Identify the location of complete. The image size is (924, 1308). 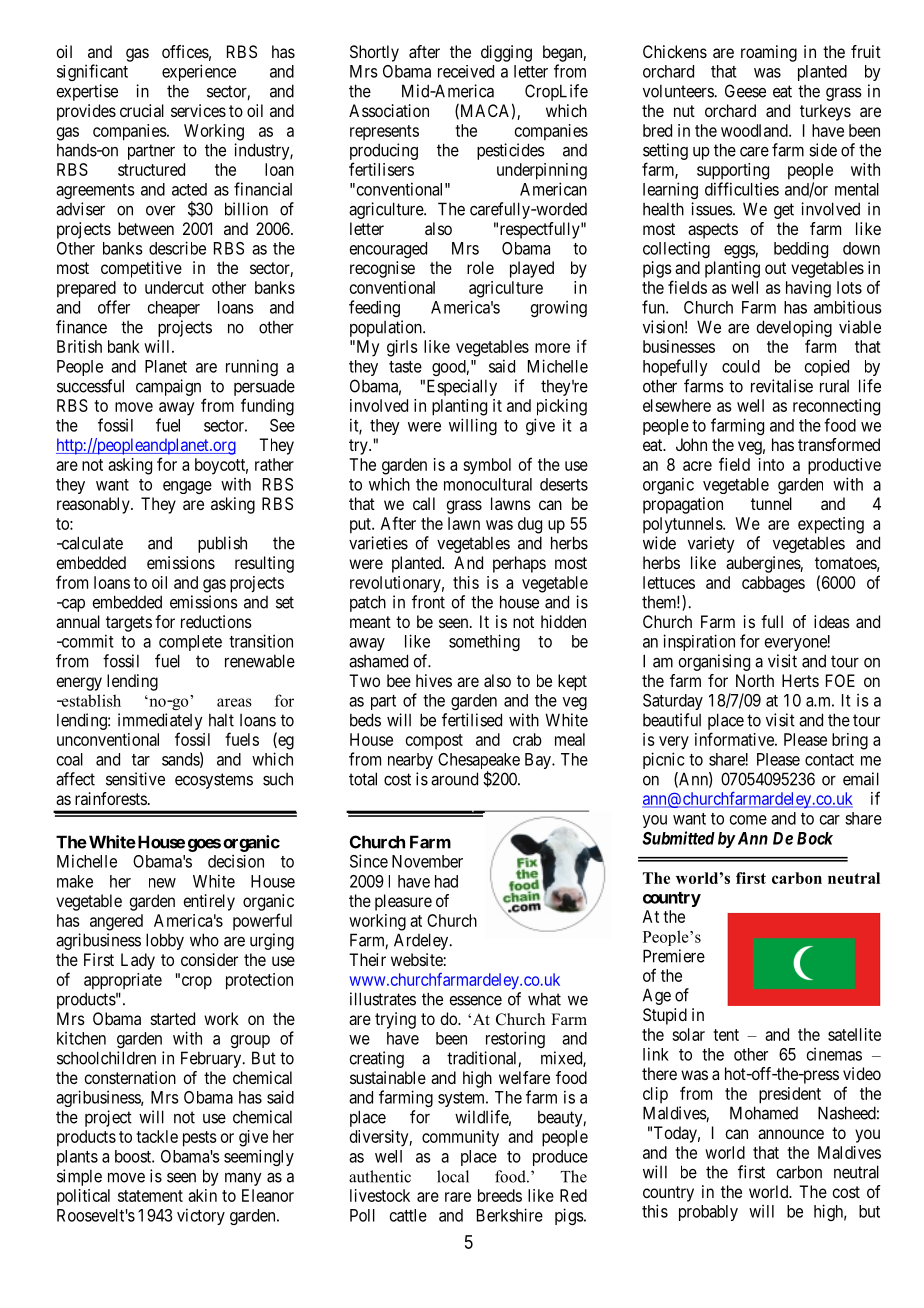
(190, 643).
